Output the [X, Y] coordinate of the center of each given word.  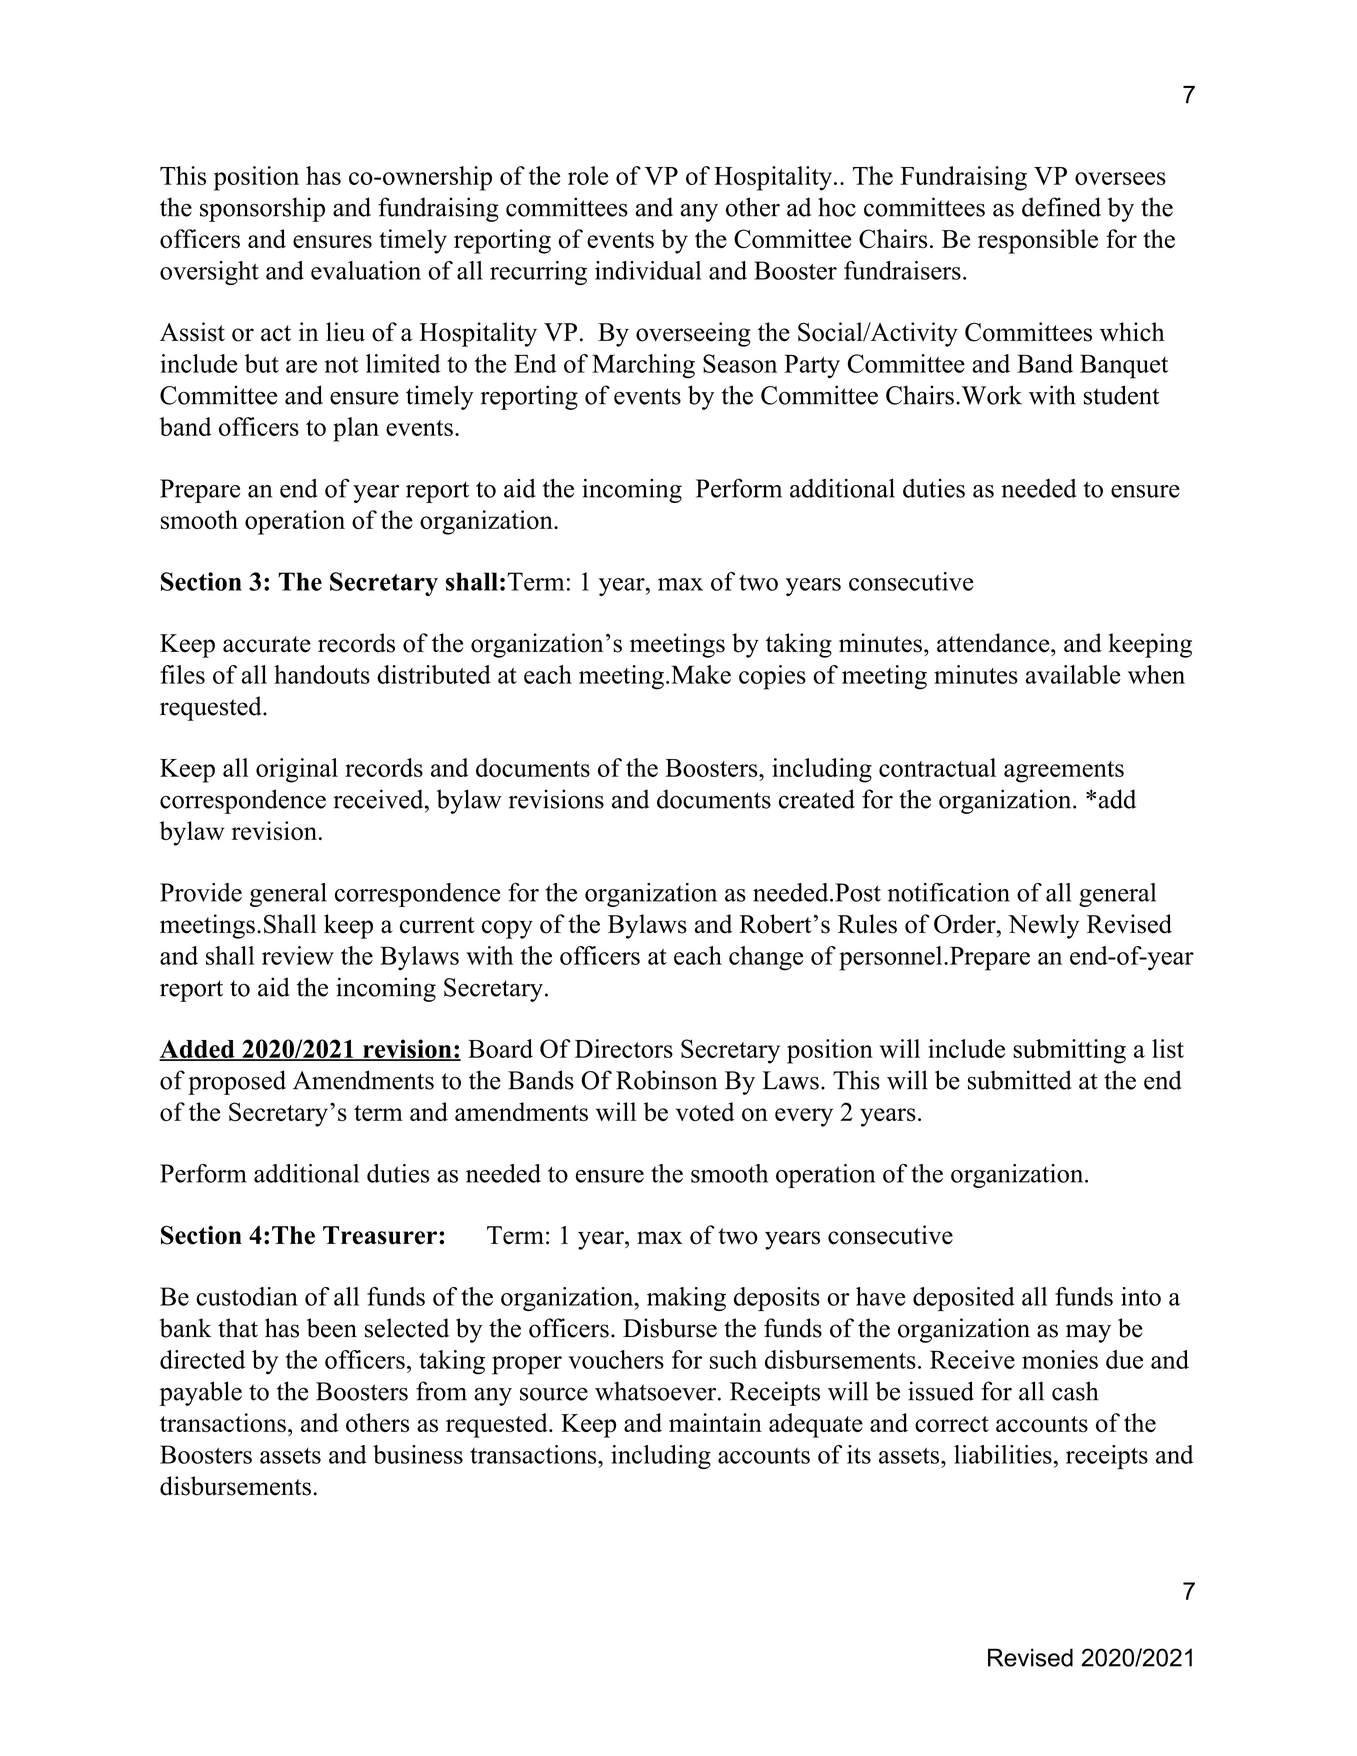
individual [648, 270]
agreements [1064, 772]
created [817, 799]
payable [200, 1393]
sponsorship [262, 209]
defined [1061, 207]
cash [1075, 1391]
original [297, 770]
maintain [715, 1422]
